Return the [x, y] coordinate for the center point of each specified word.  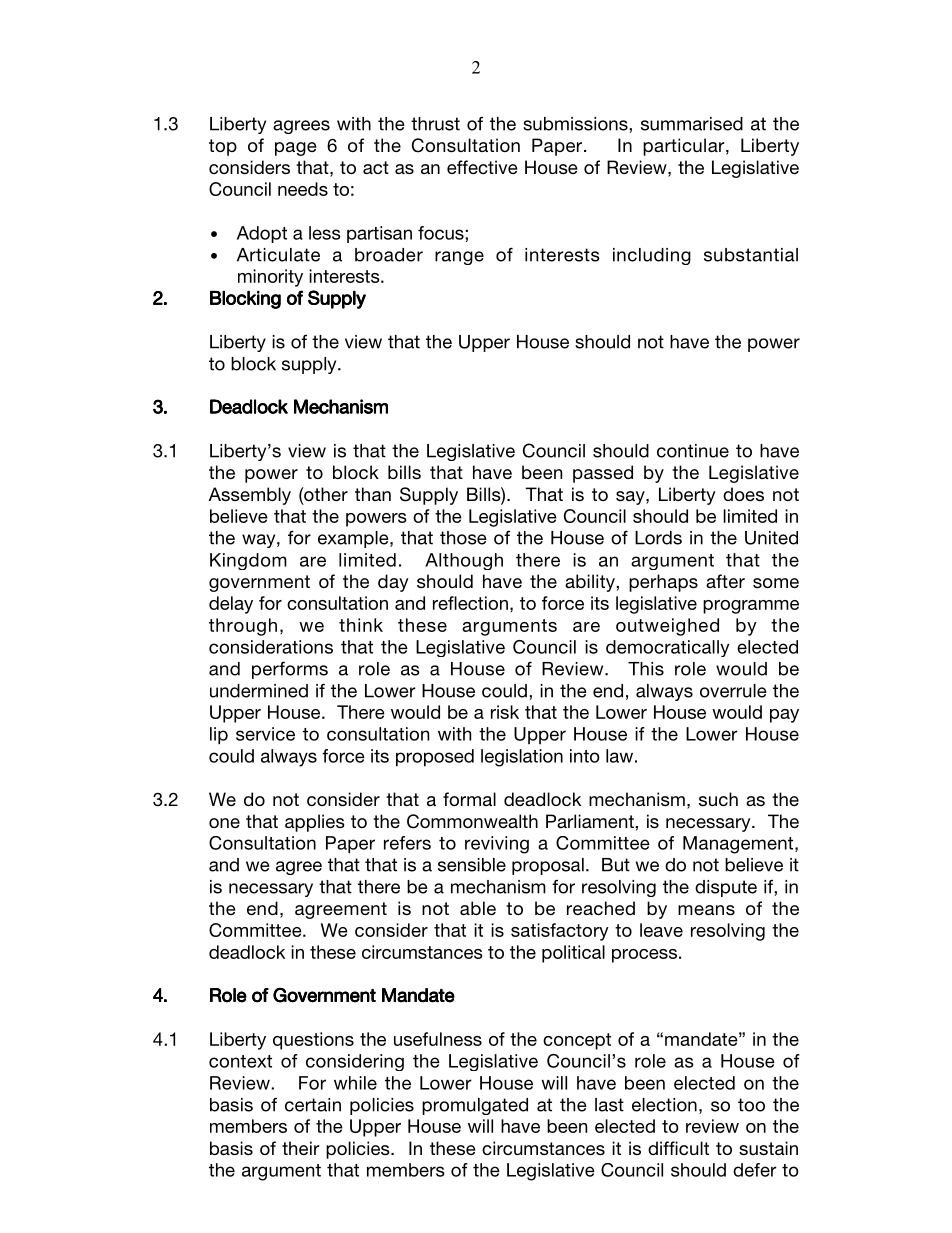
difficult [678, 1148]
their [301, 1148]
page [295, 149]
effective [482, 167]
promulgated [475, 1106]
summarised [692, 124]
